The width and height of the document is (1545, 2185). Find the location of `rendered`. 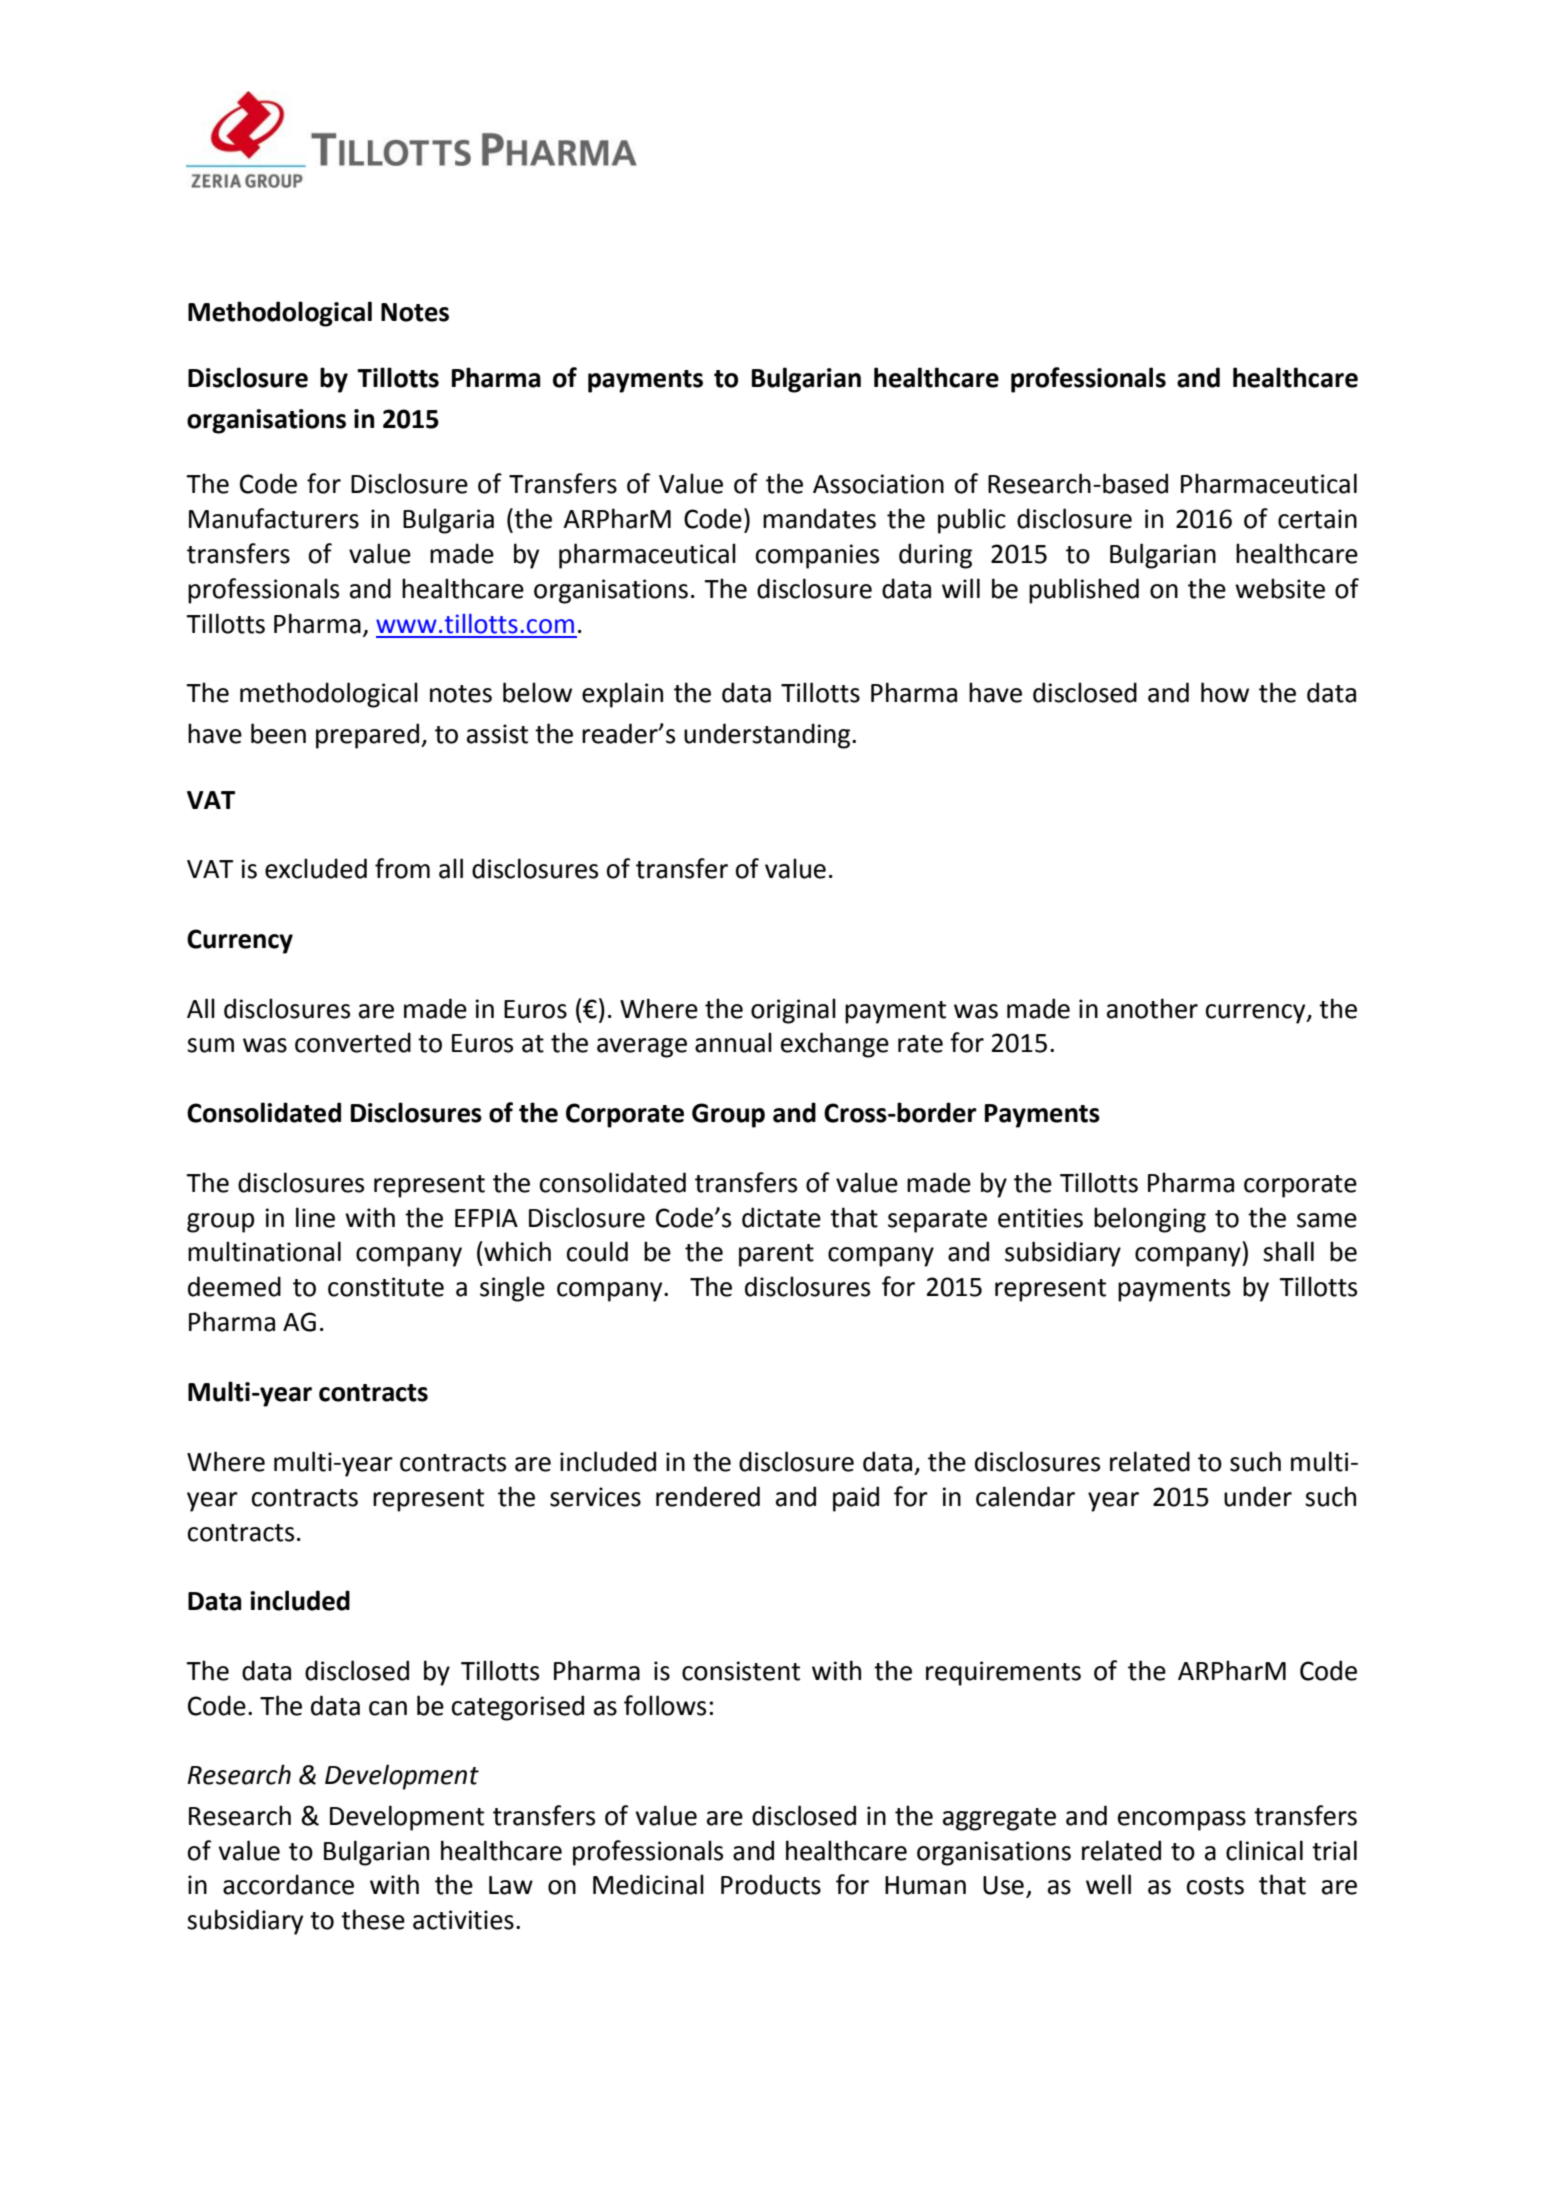

rendered is located at coordinates (708, 1496).
